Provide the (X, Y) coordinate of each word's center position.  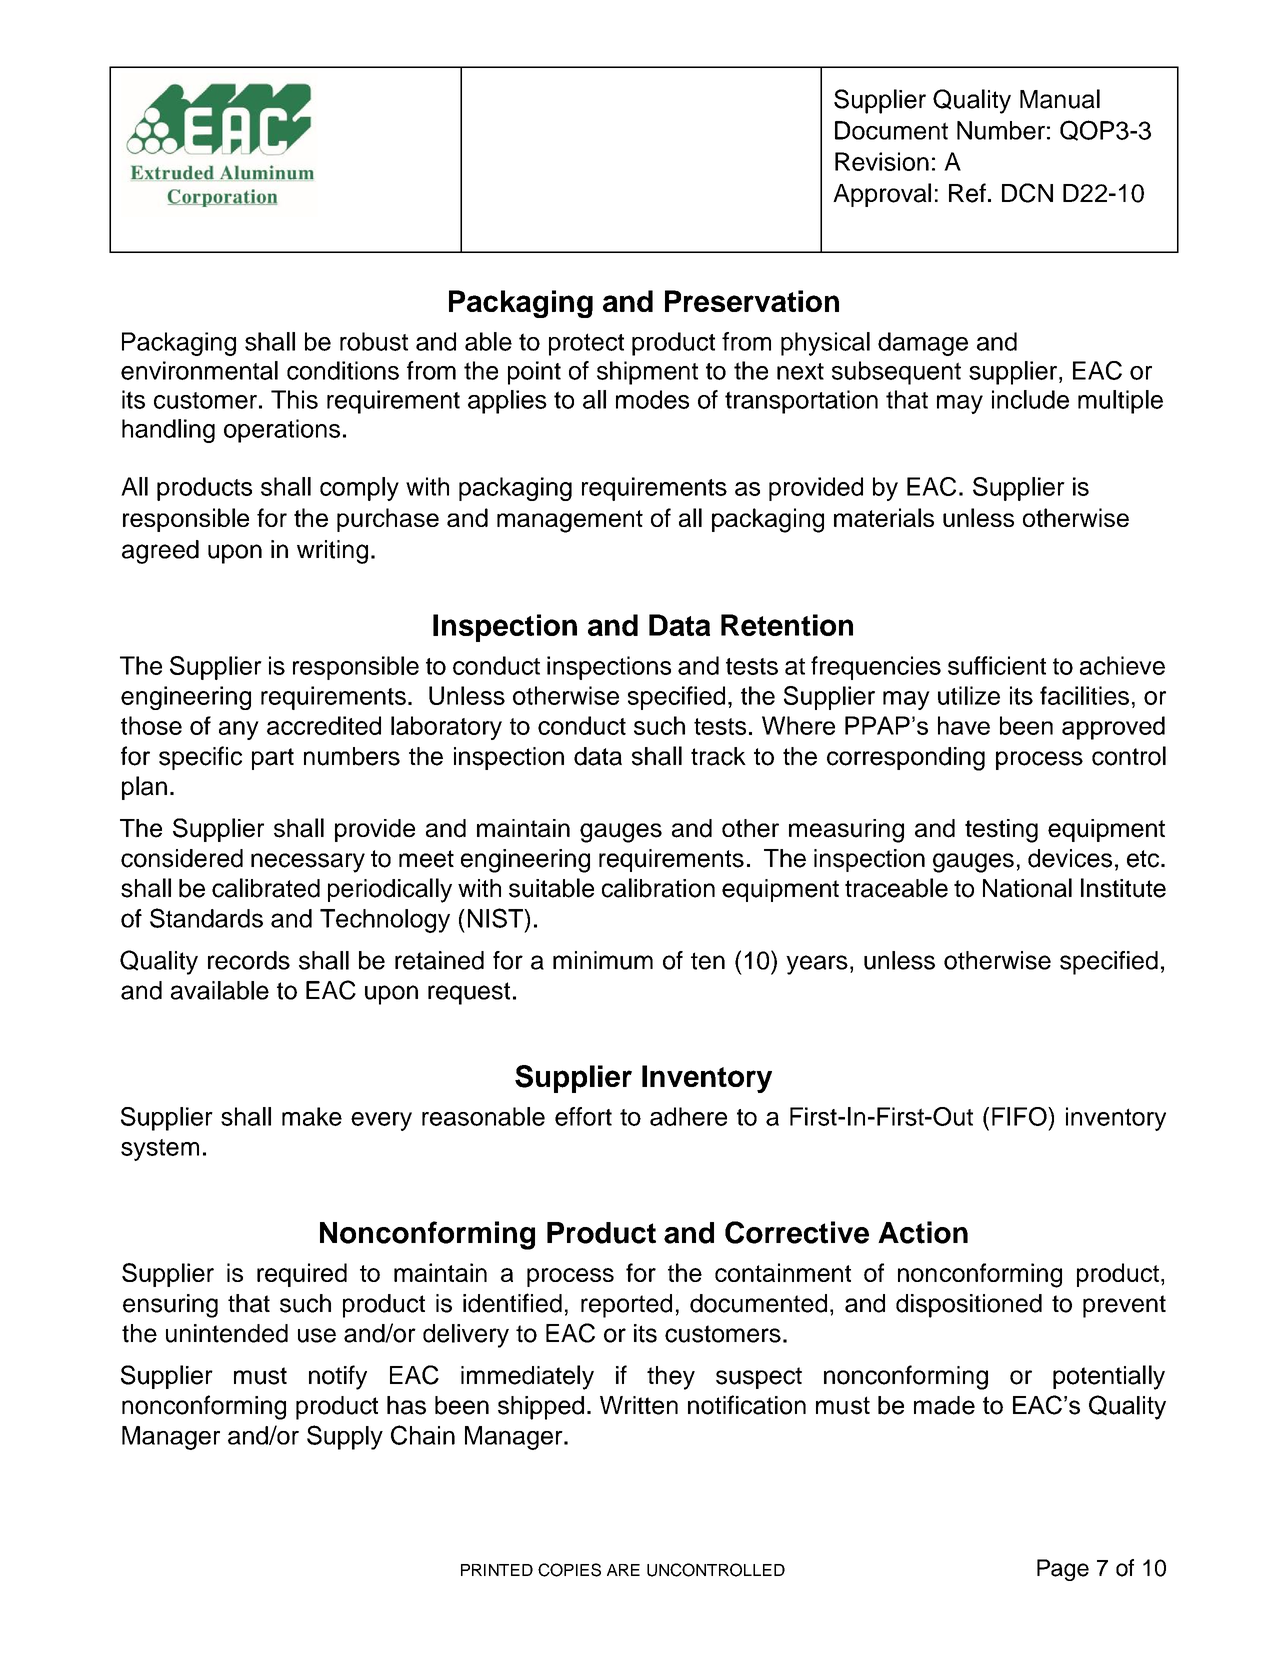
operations (282, 431)
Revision (882, 161)
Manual (1060, 99)
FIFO (1020, 1116)
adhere (688, 1116)
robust (374, 341)
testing (1001, 831)
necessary (308, 863)
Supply (345, 1437)
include (1030, 399)
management (570, 521)
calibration (658, 888)
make (312, 1116)
